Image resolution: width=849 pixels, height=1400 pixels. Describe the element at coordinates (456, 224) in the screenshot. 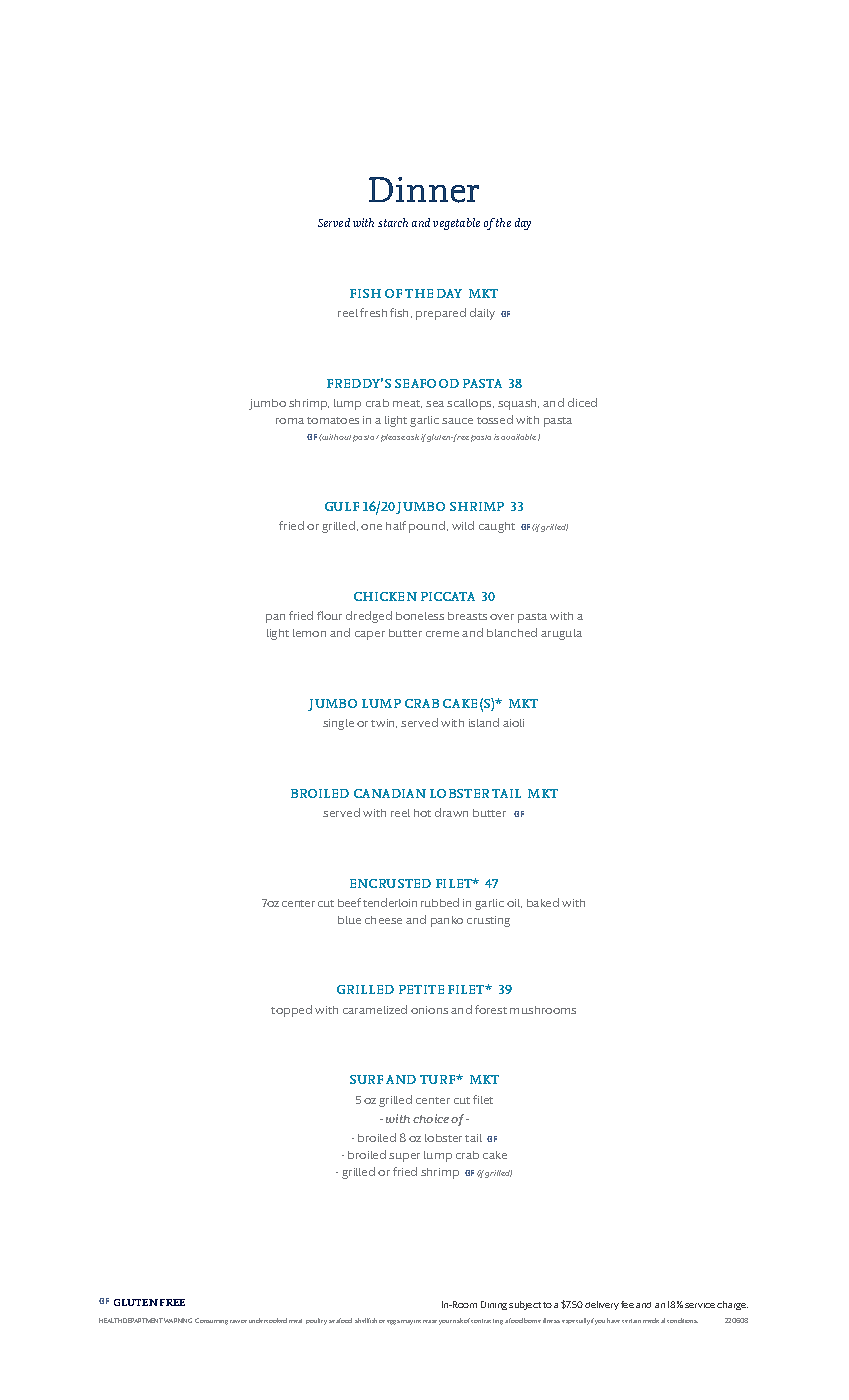

I see `vegetable` at that location.
